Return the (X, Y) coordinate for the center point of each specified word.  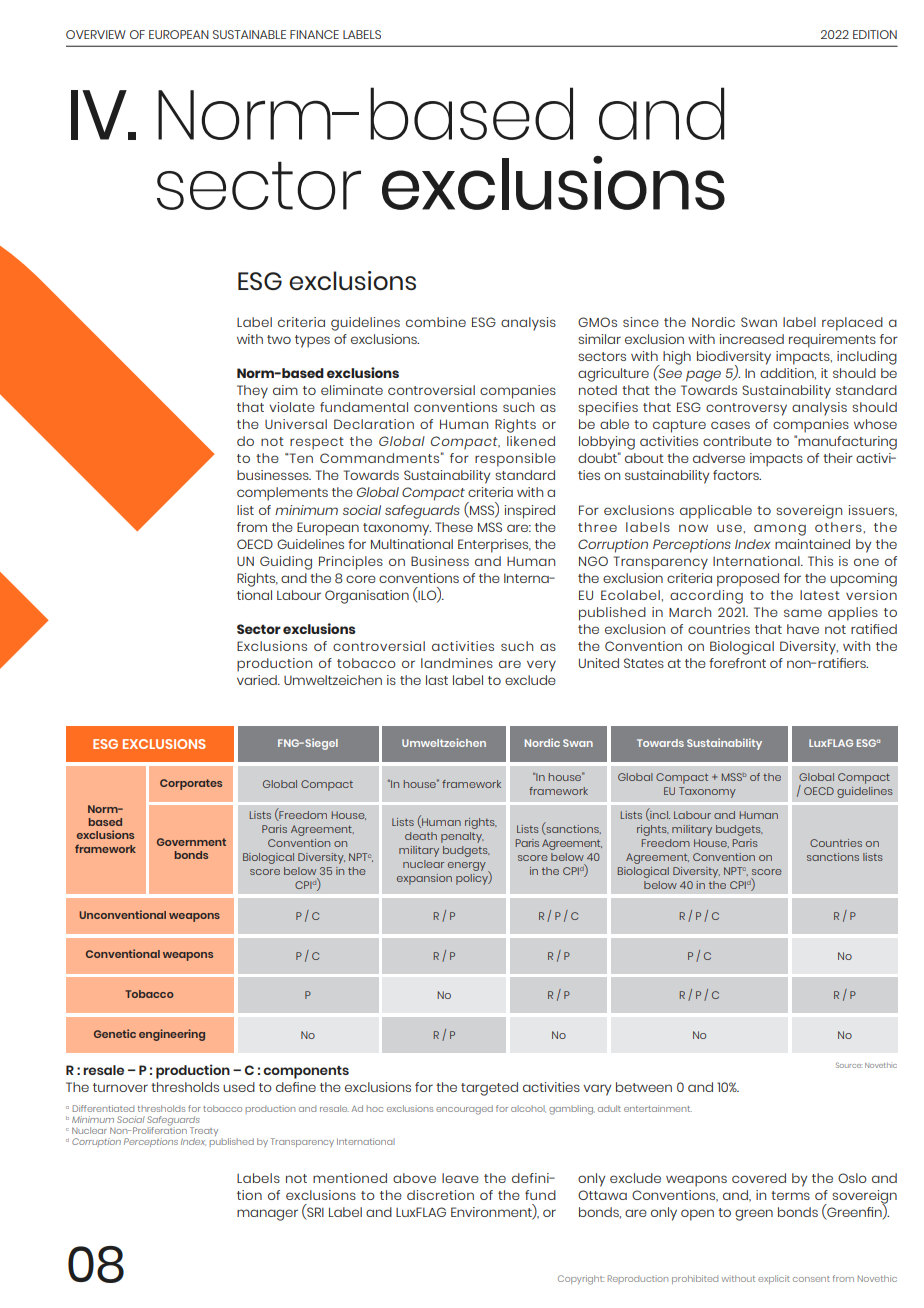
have (803, 629)
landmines (457, 663)
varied (258, 680)
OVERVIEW (96, 34)
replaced (852, 324)
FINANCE (314, 34)
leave (460, 1178)
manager (267, 1215)
